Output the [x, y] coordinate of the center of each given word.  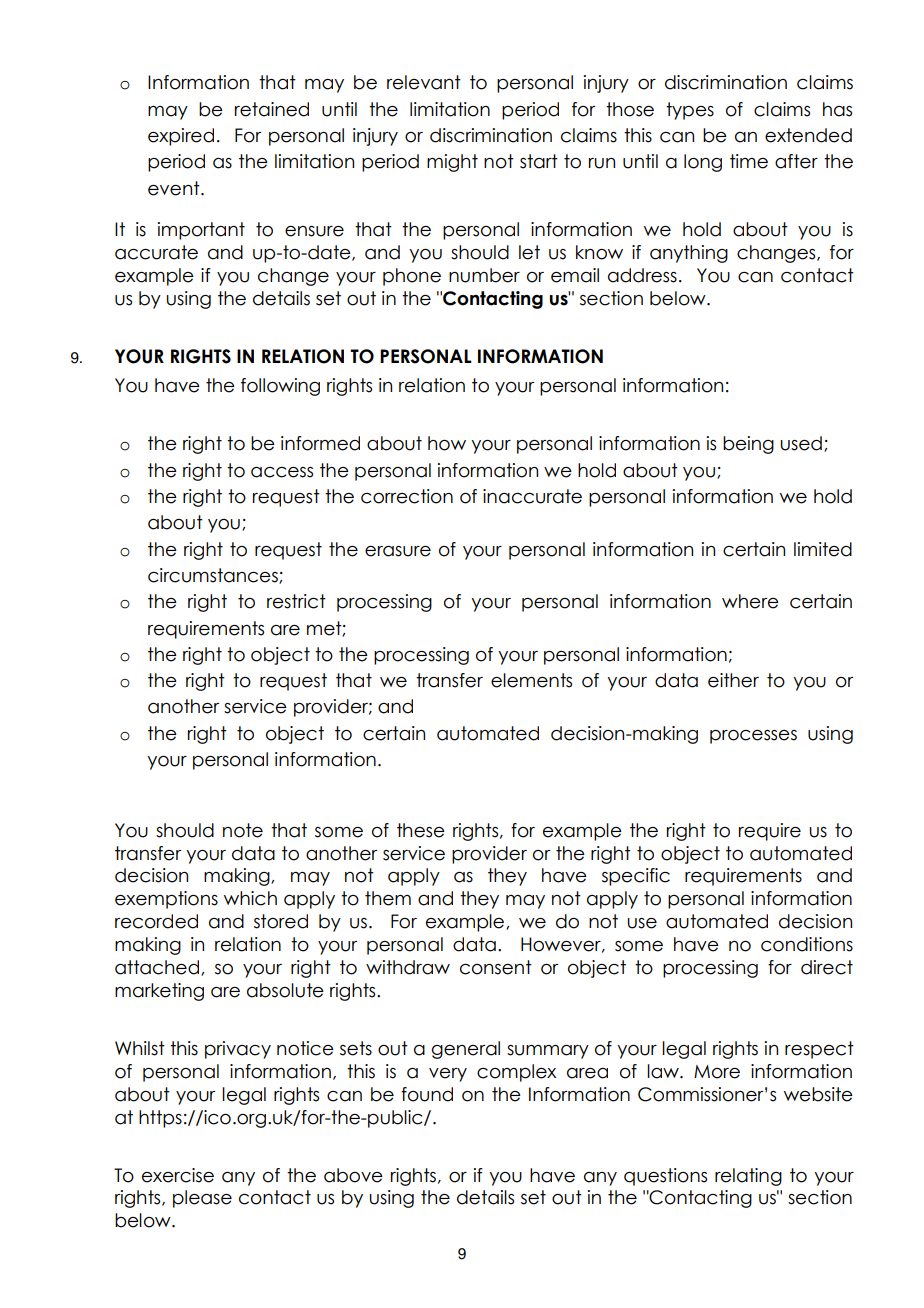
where [750, 601]
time [749, 161]
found [427, 1094]
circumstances [214, 576]
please [202, 1199]
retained [272, 109]
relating [748, 1177]
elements [531, 680]
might [452, 163]
